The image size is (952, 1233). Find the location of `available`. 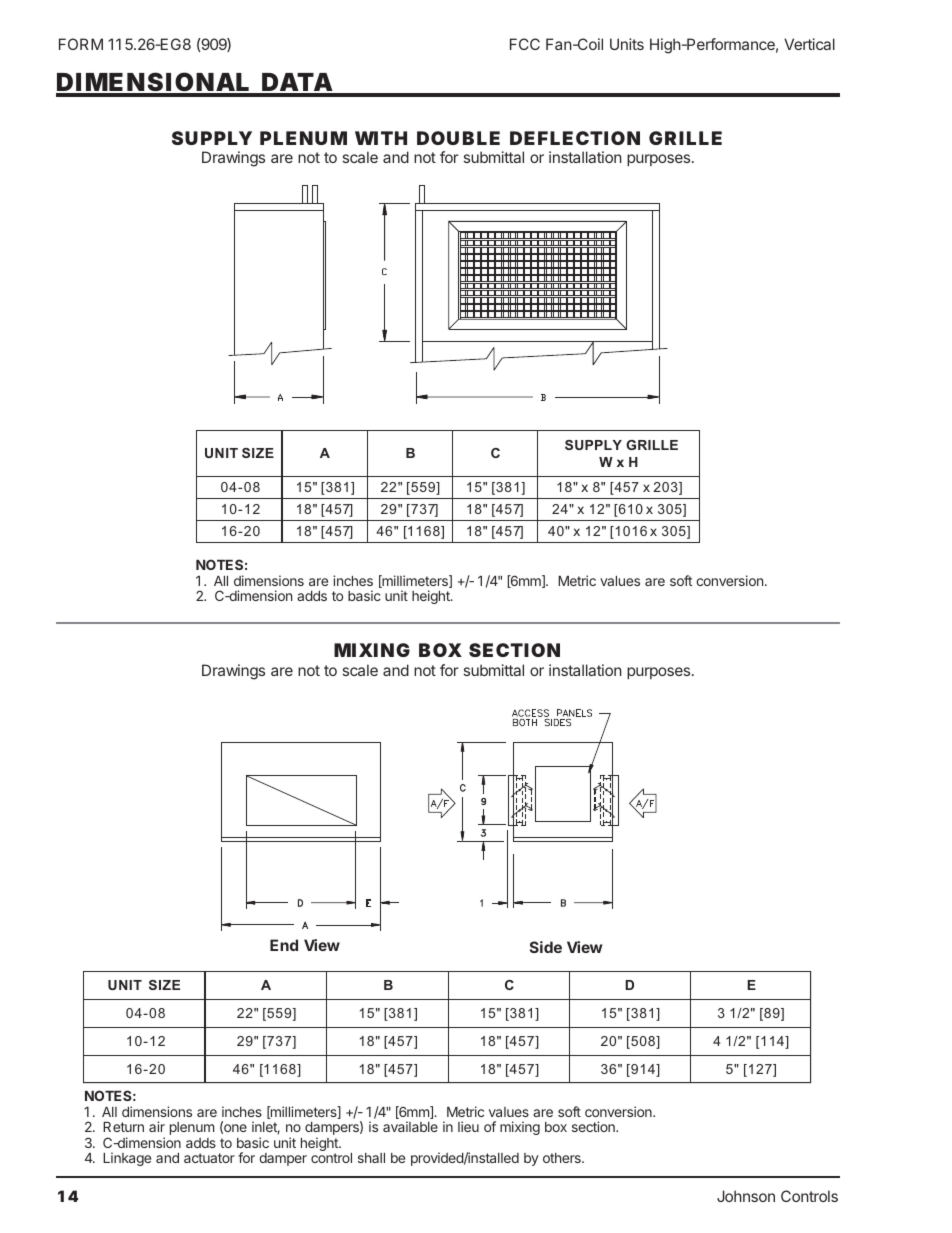

available is located at coordinates (410, 1126).
